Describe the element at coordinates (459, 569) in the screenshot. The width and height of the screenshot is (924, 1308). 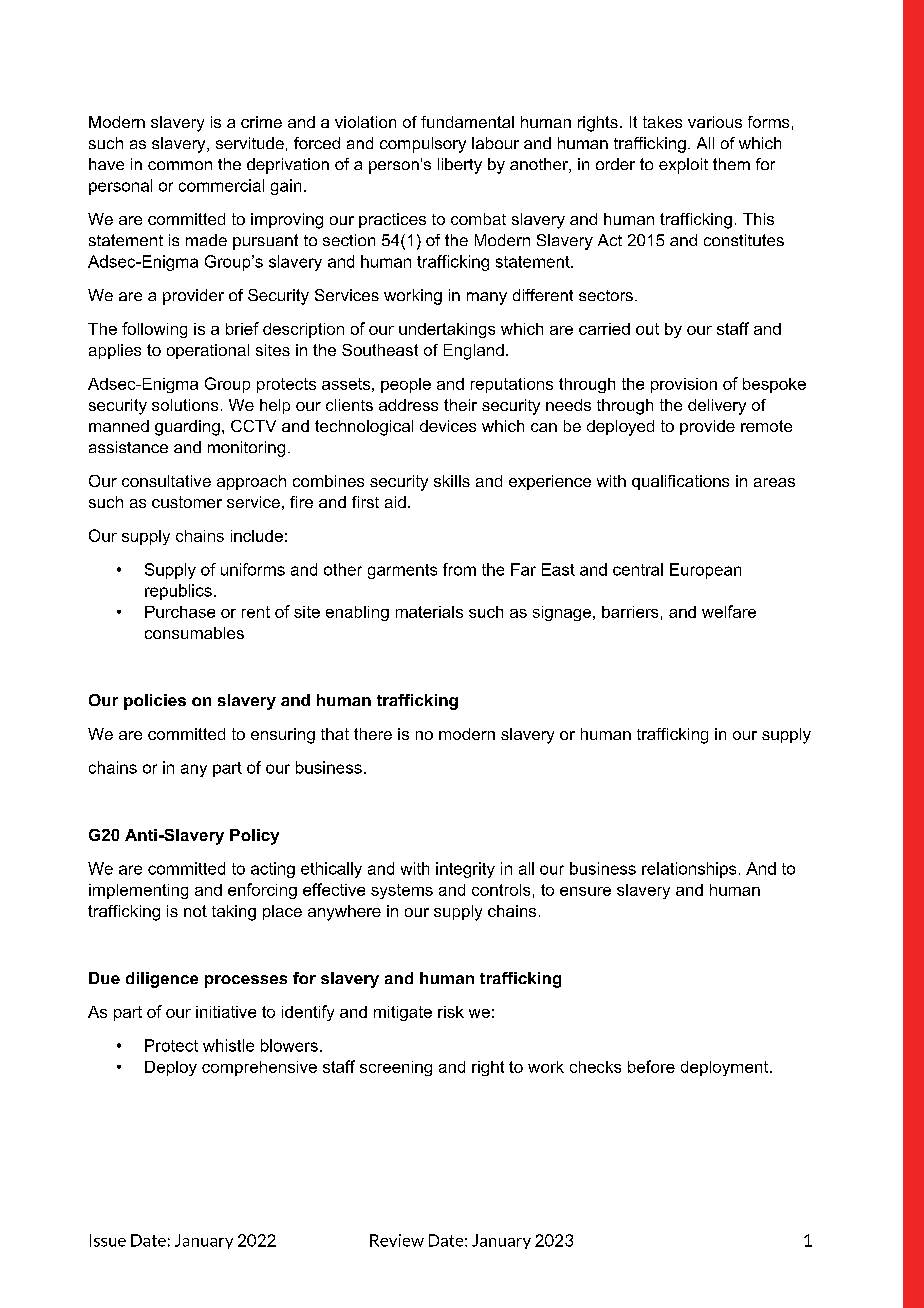
I see `from` at that location.
